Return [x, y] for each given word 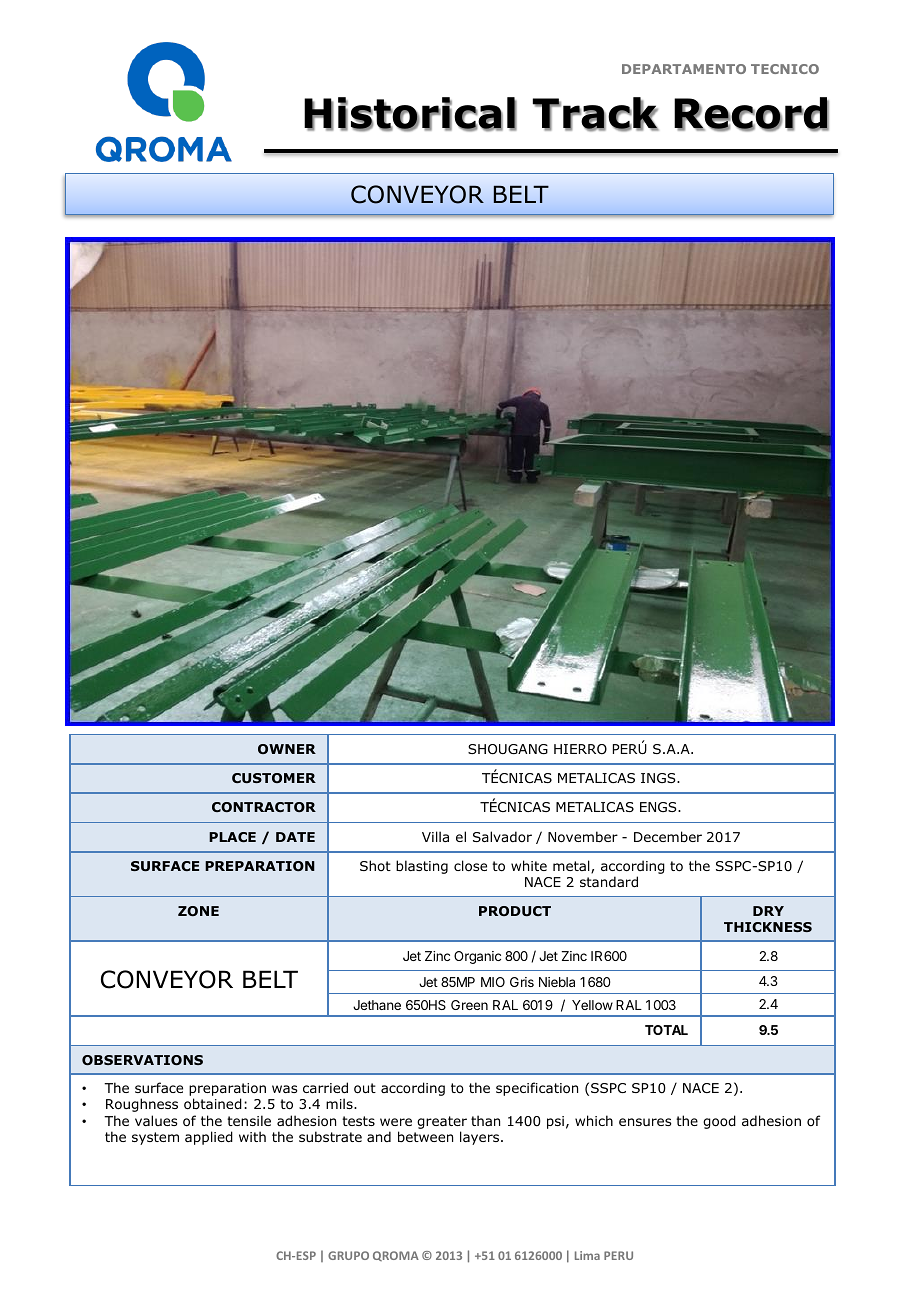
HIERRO [580, 749]
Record [751, 114]
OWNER [287, 749]
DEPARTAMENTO [684, 69]
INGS [659, 778]
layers [481, 1138]
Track [596, 114]
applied [209, 1138]
